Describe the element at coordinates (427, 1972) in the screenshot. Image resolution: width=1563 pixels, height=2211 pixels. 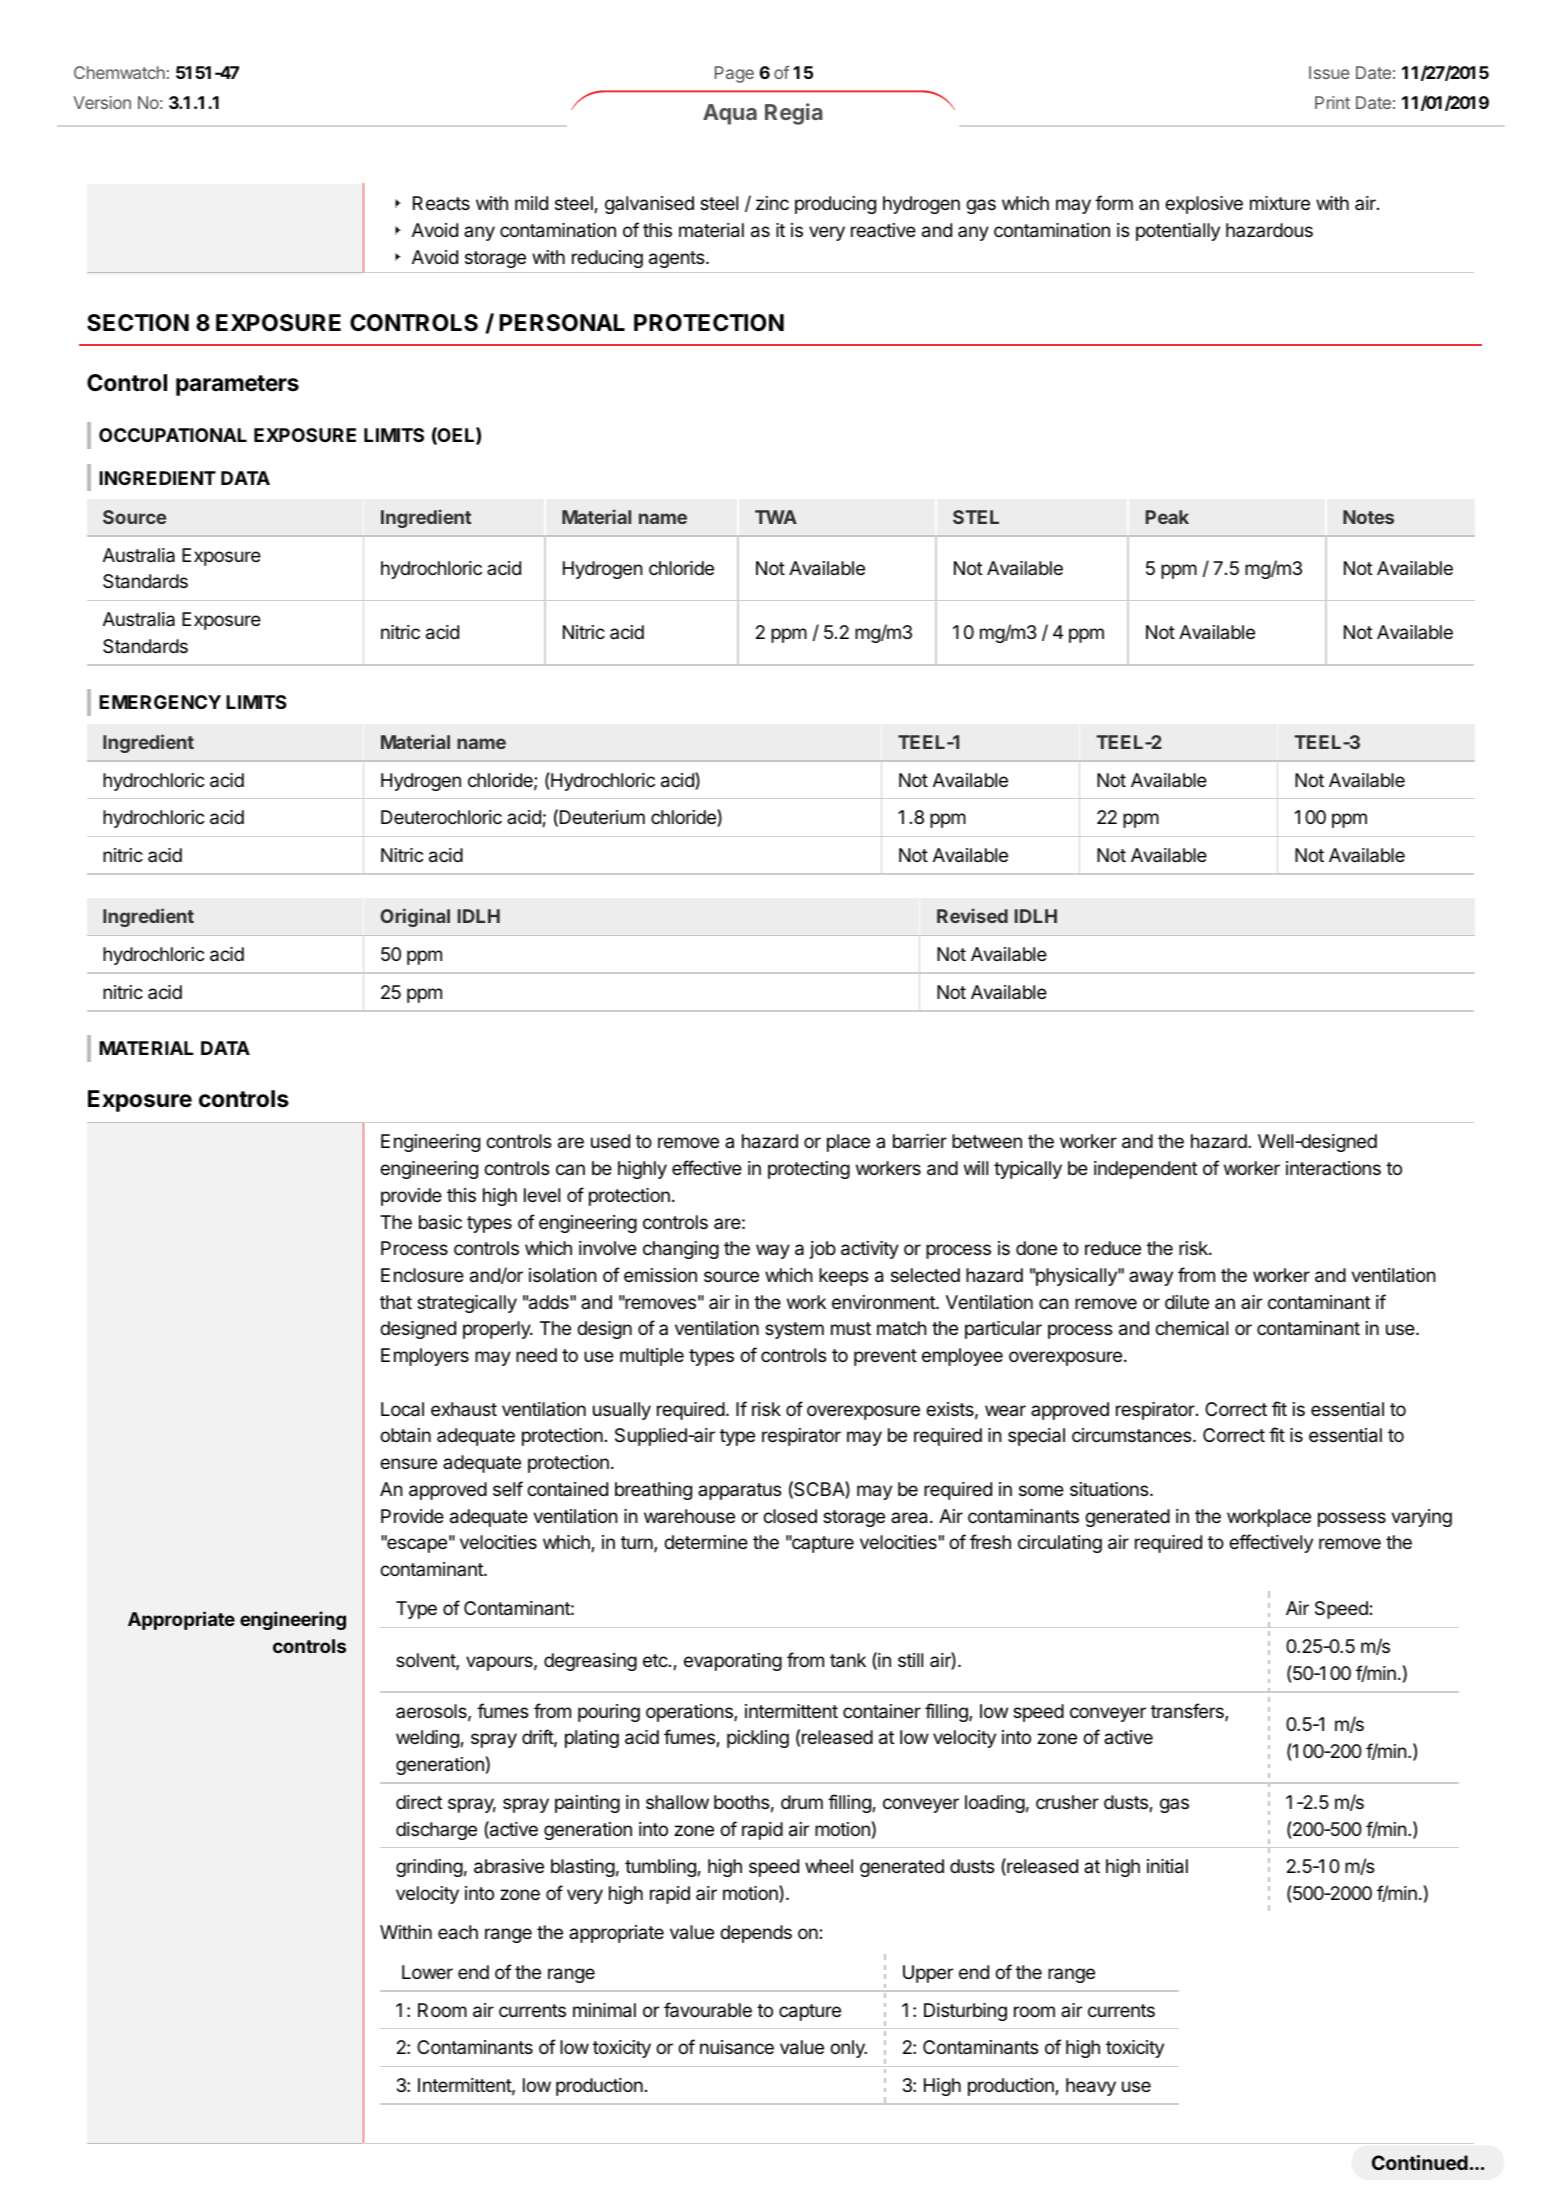
I see `Lower` at that location.
